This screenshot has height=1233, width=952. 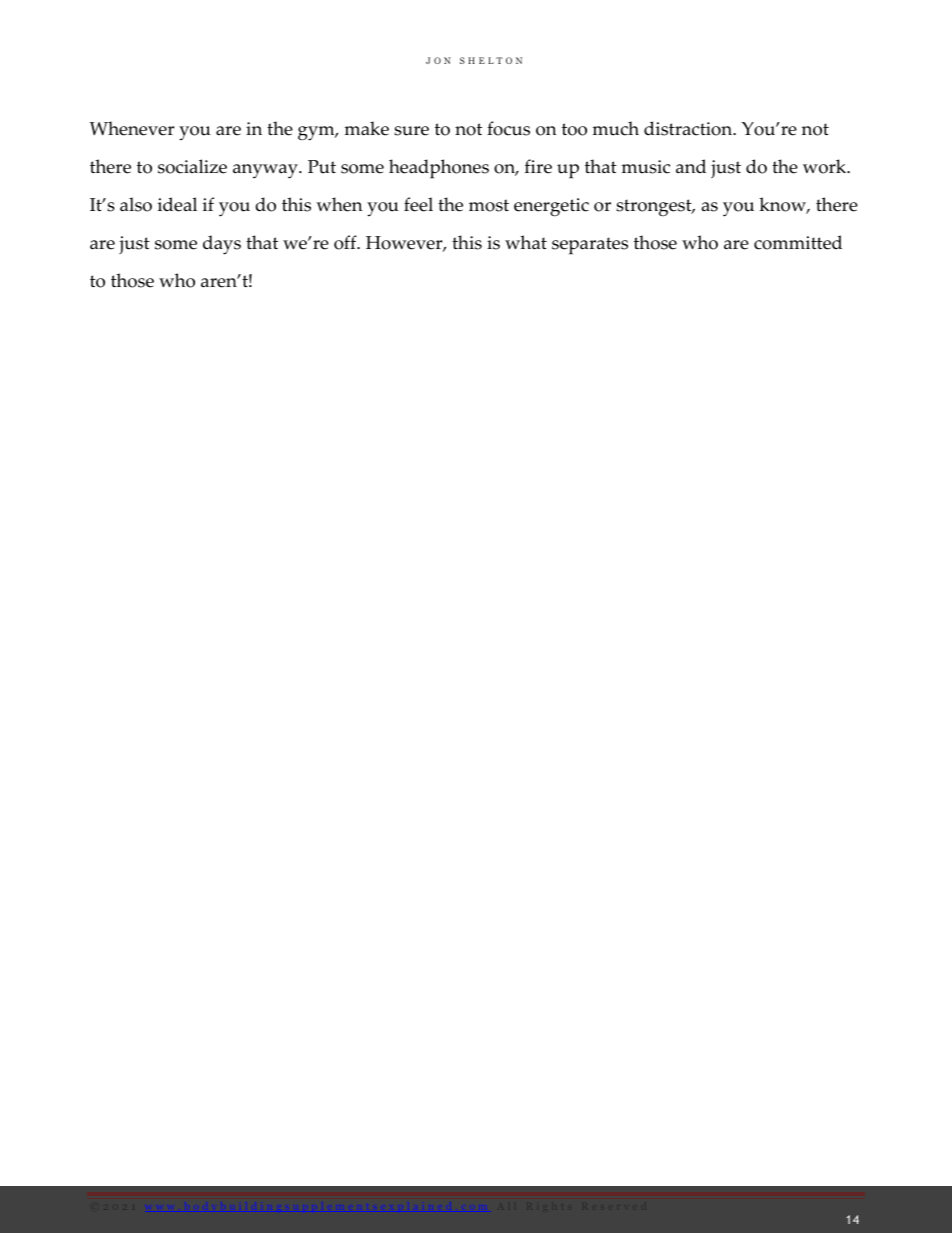 What do you see at coordinates (222, 245) in the screenshot?
I see `days` at bounding box center [222, 245].
